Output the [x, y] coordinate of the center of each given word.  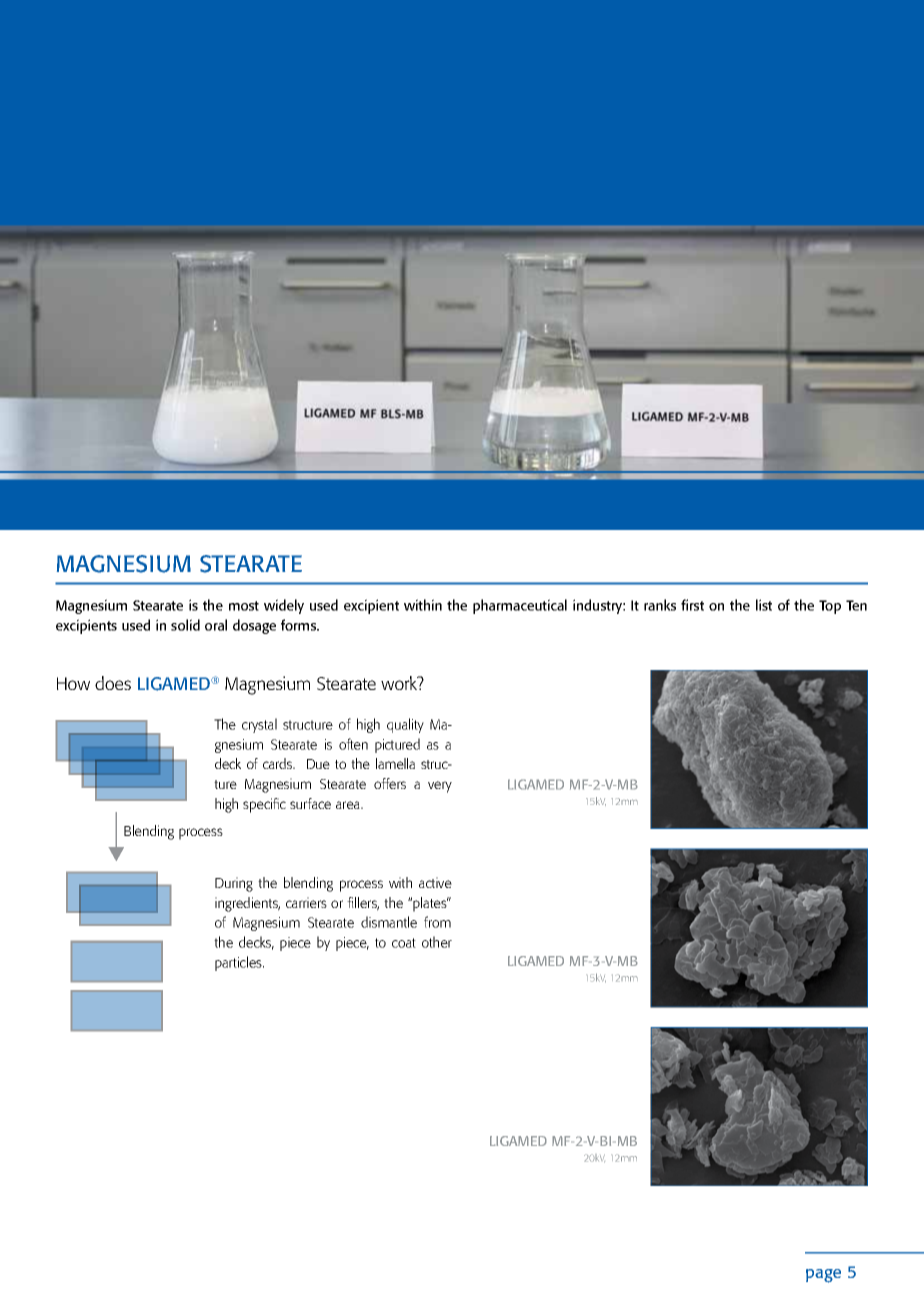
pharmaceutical [520, 606]
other [437, 942]
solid [185, 625]
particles [239, 963]
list [764, 605]
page [823, 1276]
